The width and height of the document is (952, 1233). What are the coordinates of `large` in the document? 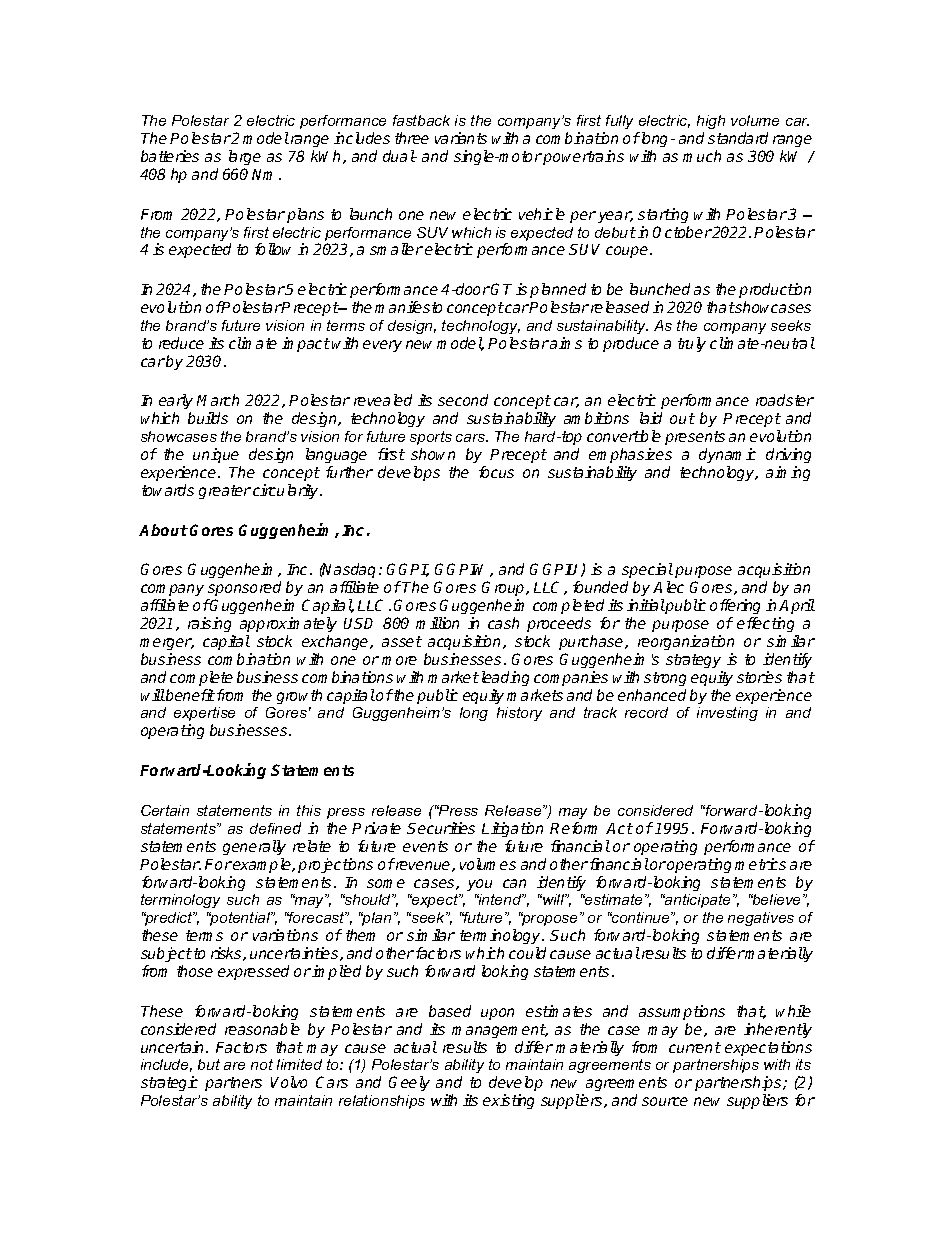 It's located at (245, 157).
